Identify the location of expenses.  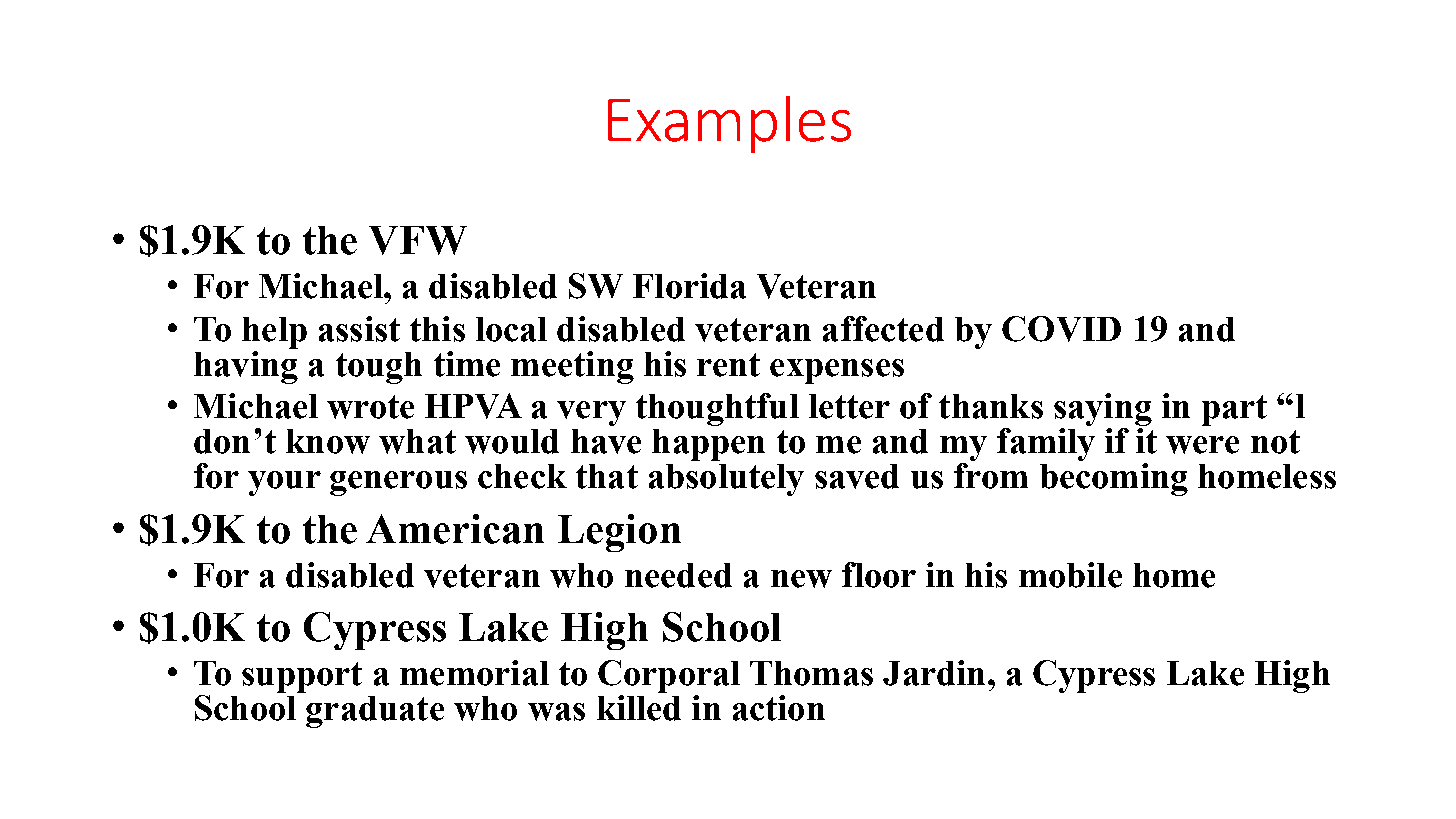
(837, 371).
